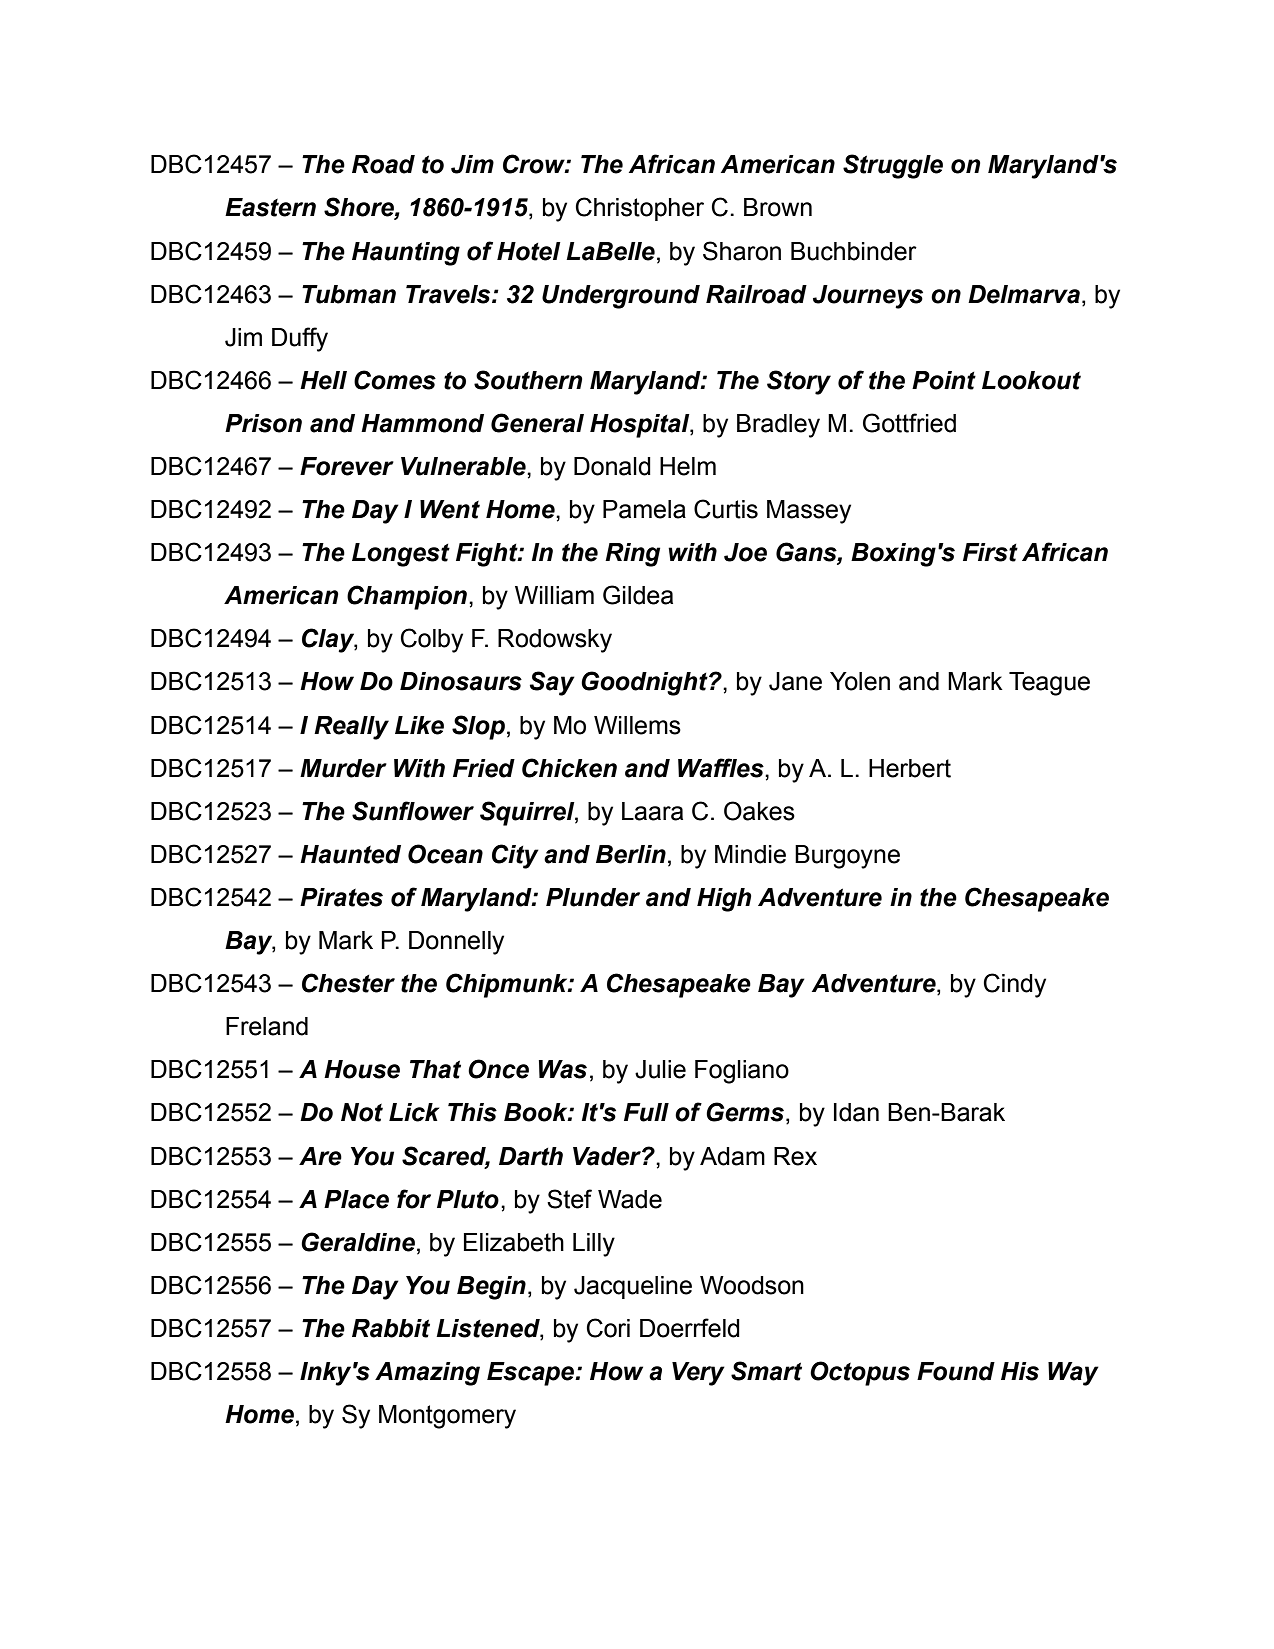  What do you see at coordinates (343, 768) in the image?
I see `Murder` at bounding box center [343, 768].
